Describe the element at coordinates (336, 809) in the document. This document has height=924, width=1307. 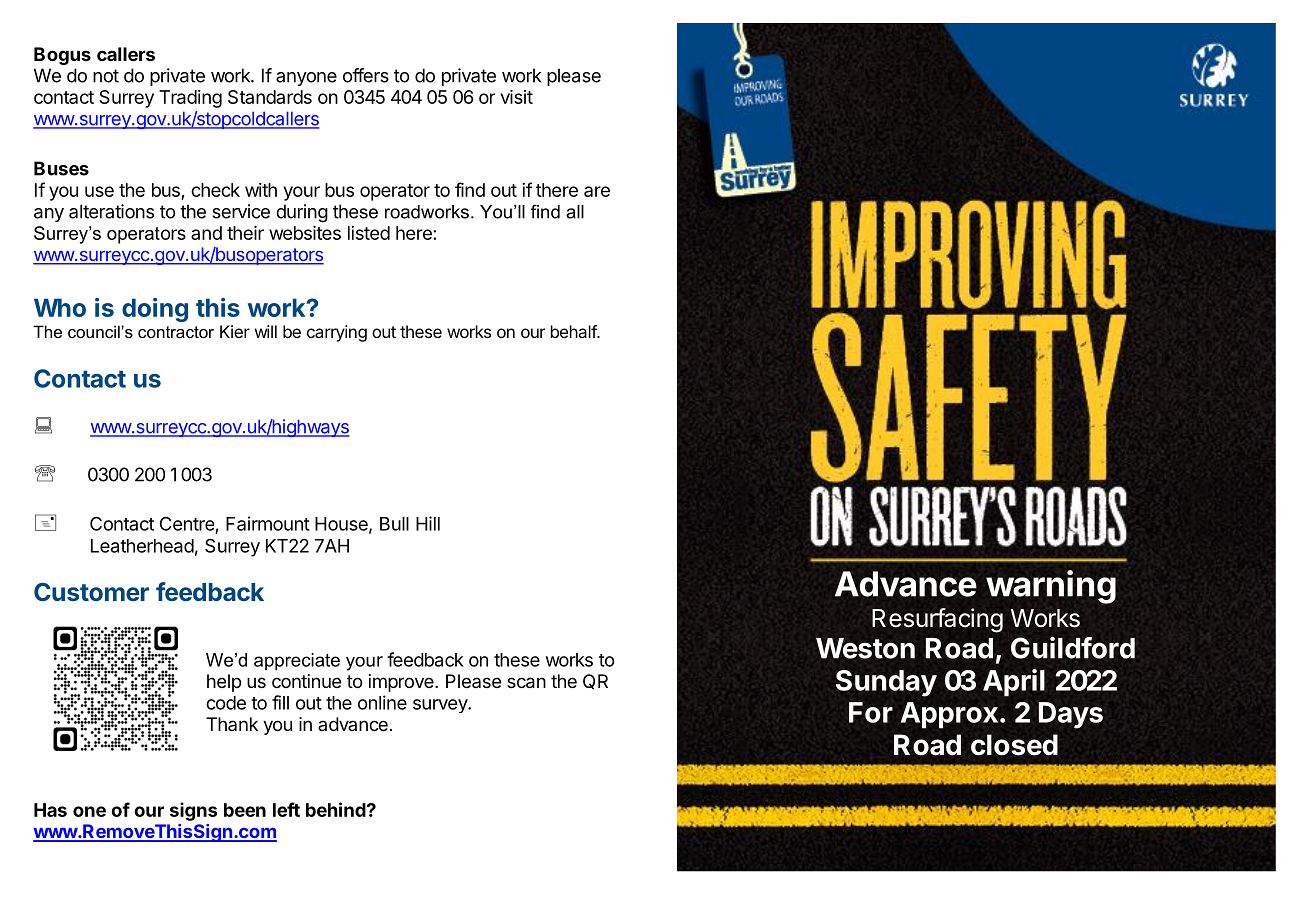
I see `behind` at that location.
